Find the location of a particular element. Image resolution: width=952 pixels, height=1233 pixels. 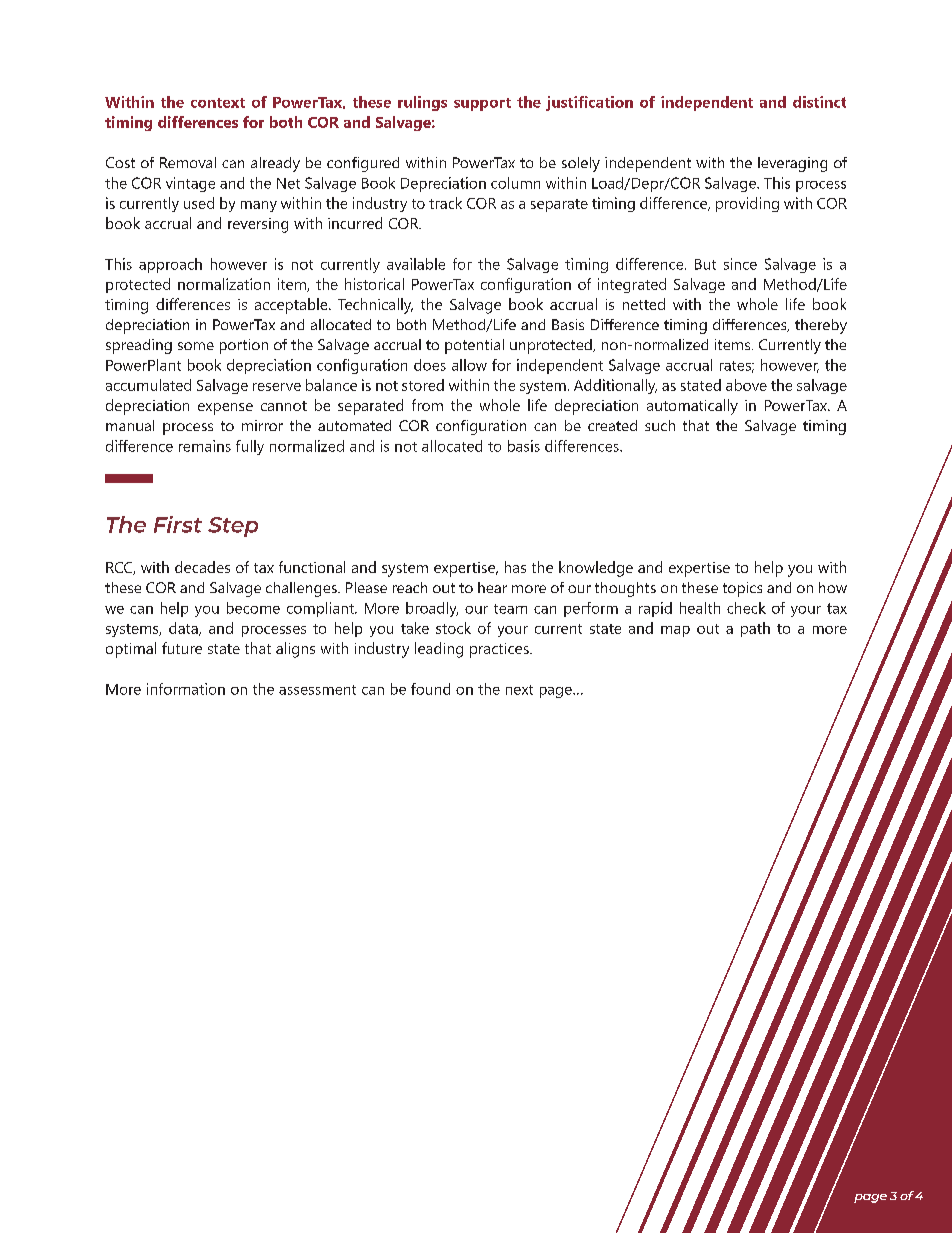

distinct is located at coordinates (819, 102).
